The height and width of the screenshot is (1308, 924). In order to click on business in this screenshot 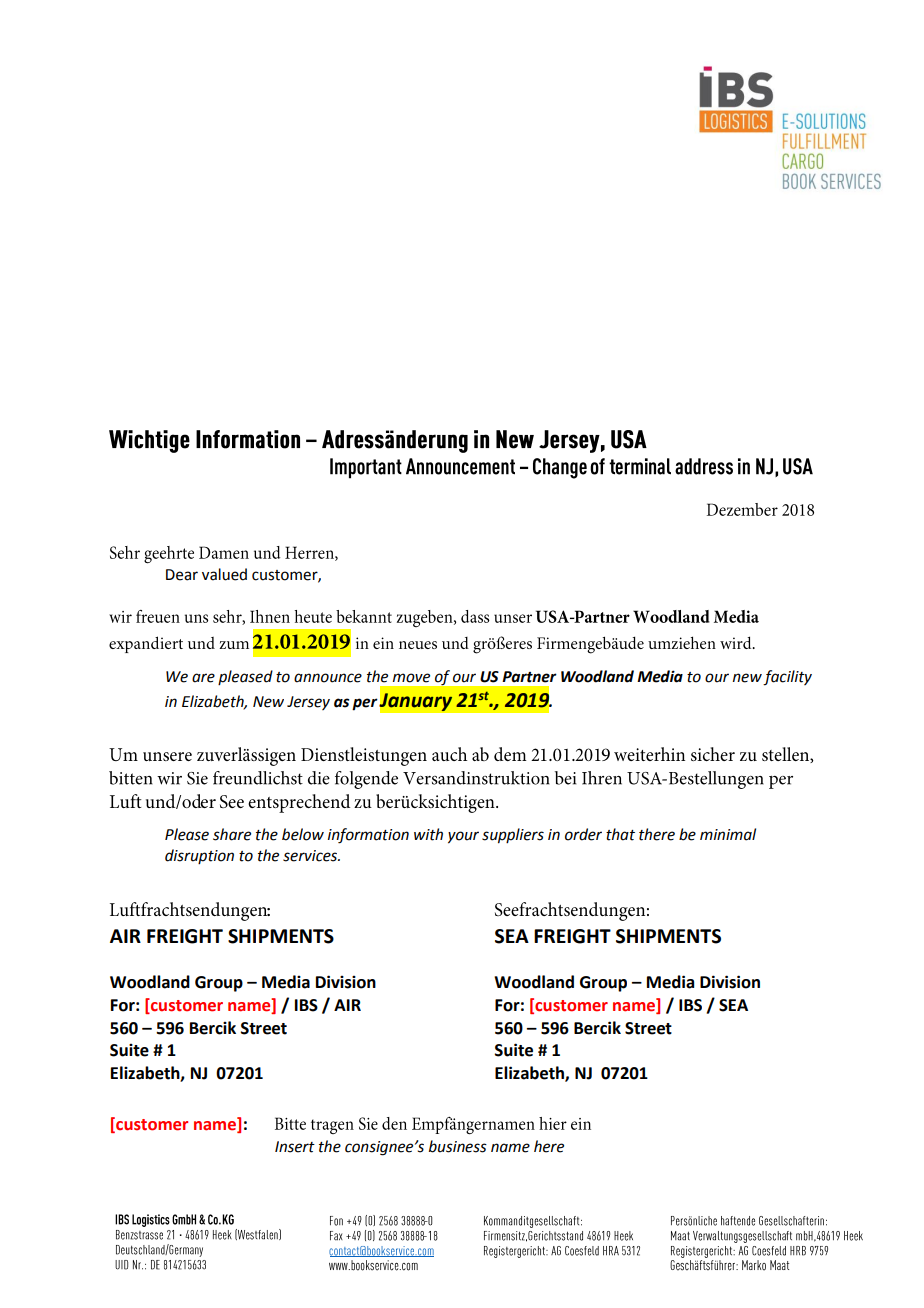, I will do `click(458, 1146)`.
